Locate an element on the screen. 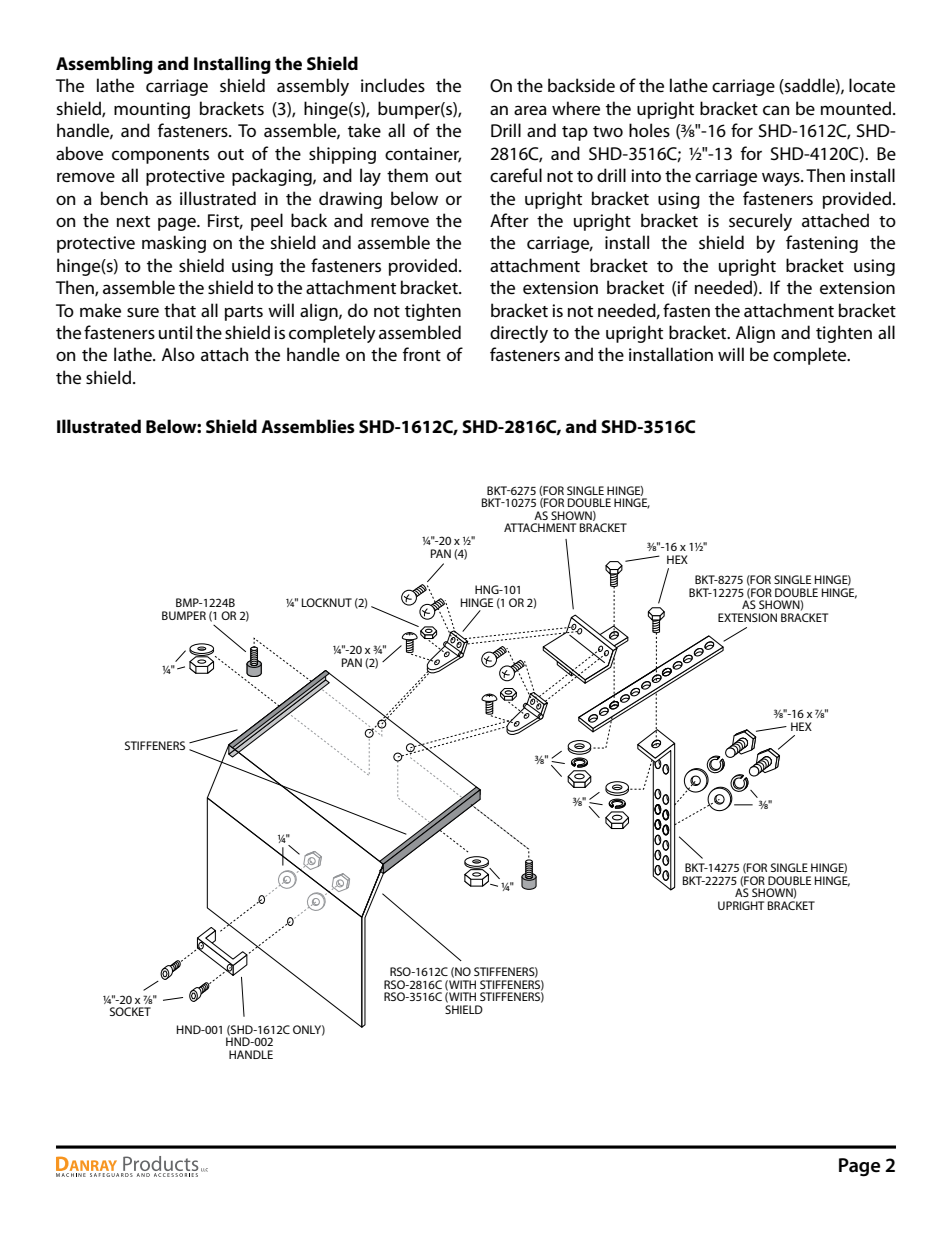 The height and width of the screenshot is (1233, 952). directly is located at coordinates (519, 334).
